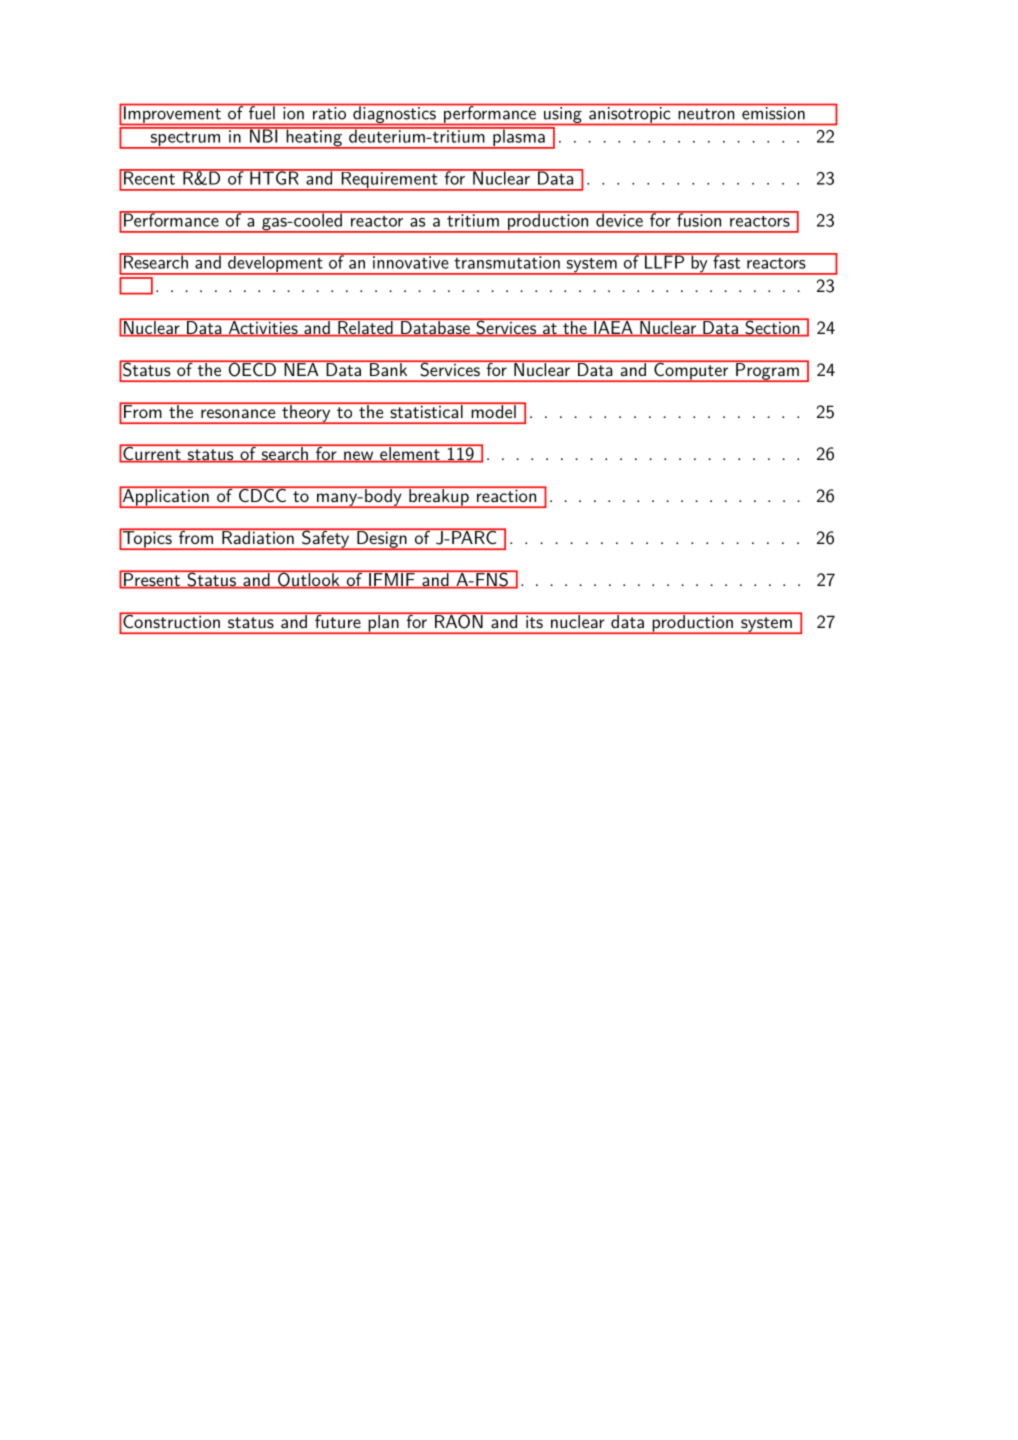 Image resolution: width=1018 pixels, height=1440 pixels. I want to click on NEA, so click(301, 368).
